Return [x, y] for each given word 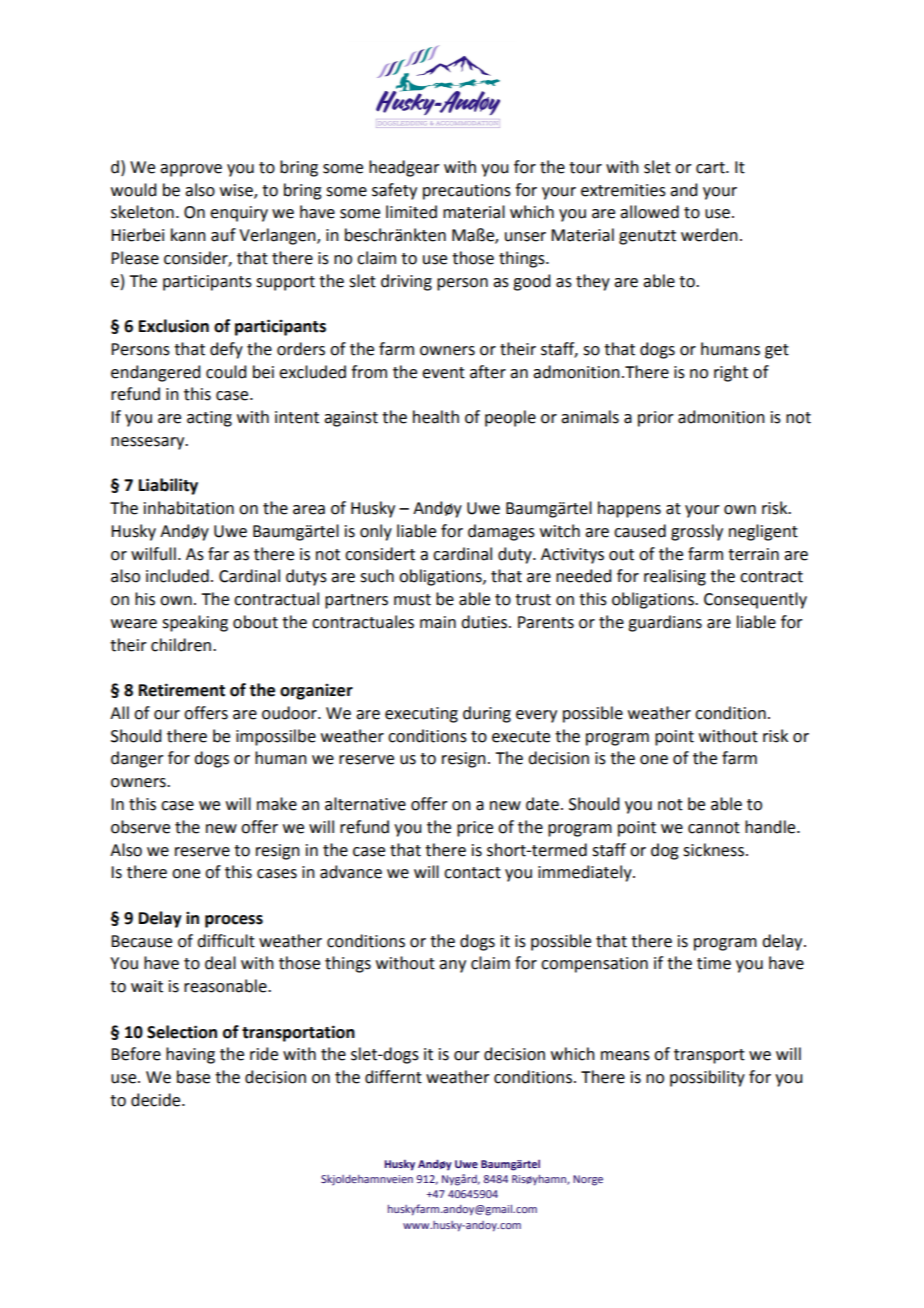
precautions [467, 192]
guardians [665, 623]
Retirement [182, 690]
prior [656, 419]
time [714, 963]
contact [472, 873]
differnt [393, 1077]
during [487, 714]
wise [237, 191]
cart [711, 168]
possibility [707, 1078]
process [234, 921]
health [436, 417]
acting [209, 419]
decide [157, 1100]
